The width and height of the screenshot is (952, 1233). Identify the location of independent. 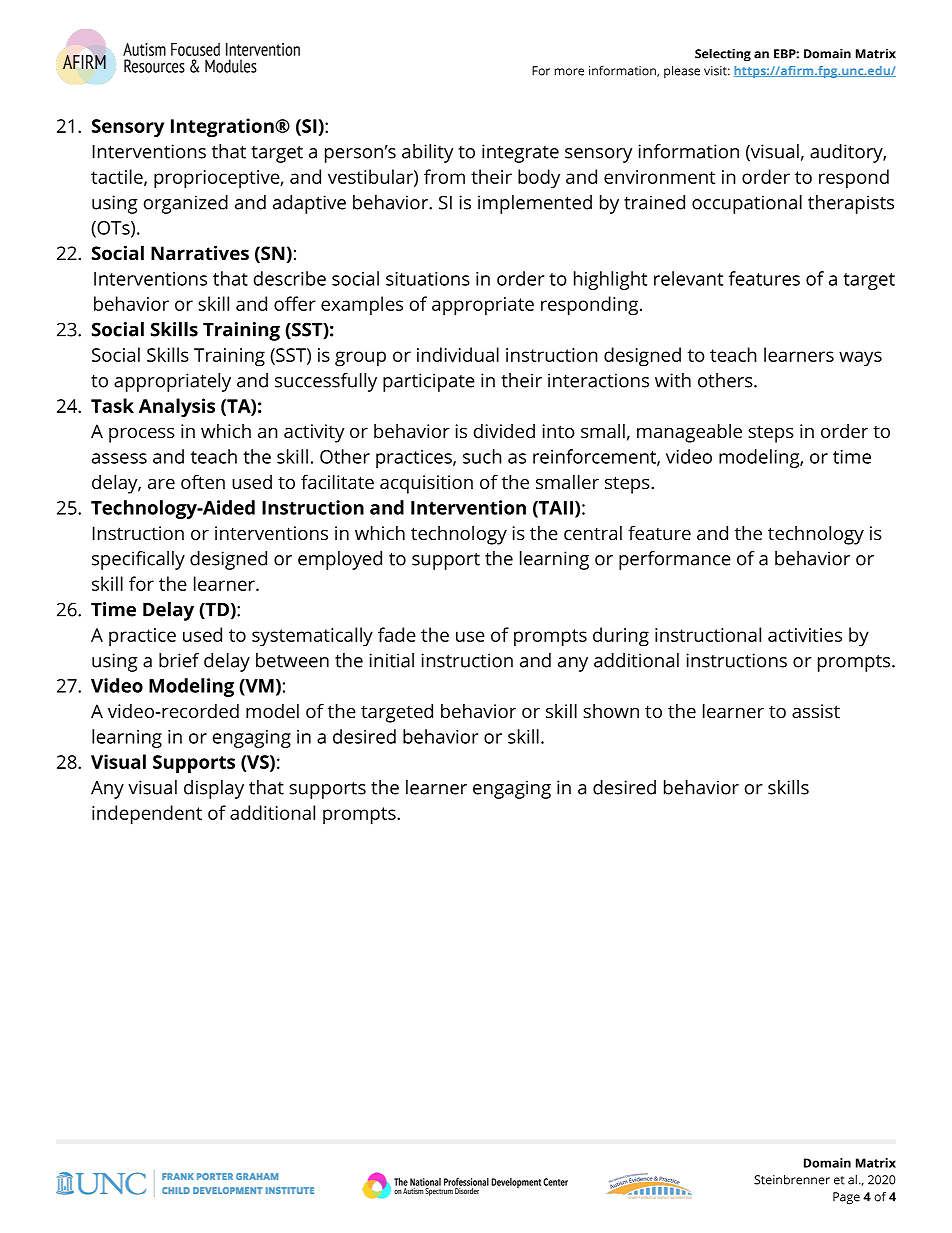
(147, 815).
